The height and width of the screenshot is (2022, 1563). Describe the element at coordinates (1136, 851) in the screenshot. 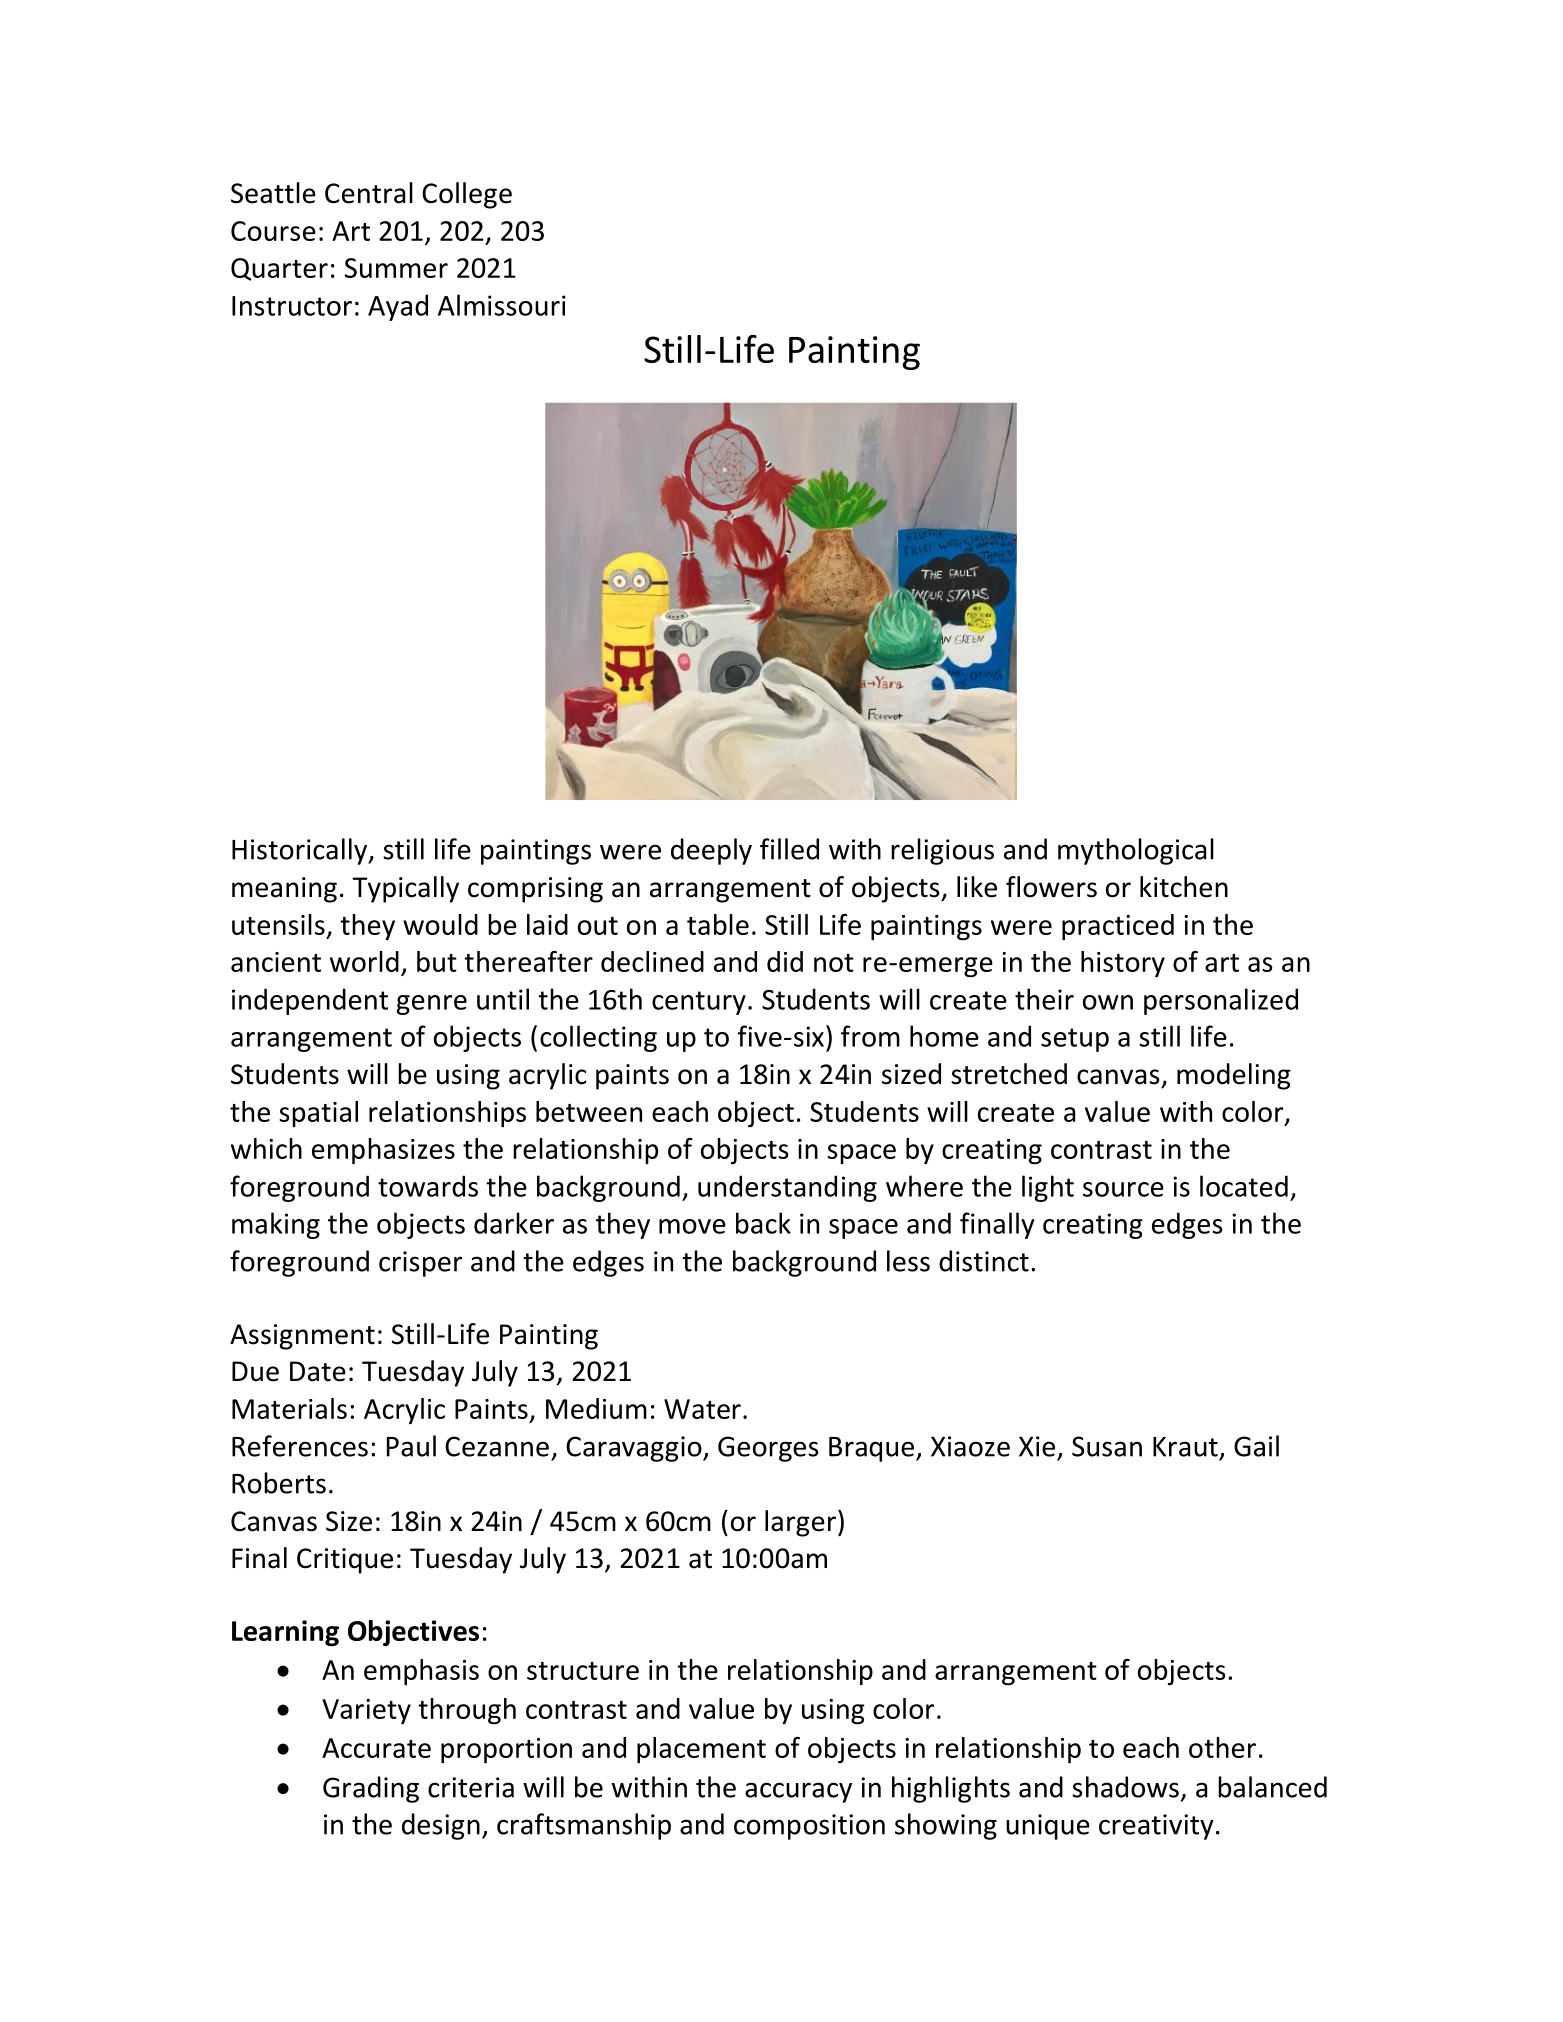

I see `mythological` at that location.
